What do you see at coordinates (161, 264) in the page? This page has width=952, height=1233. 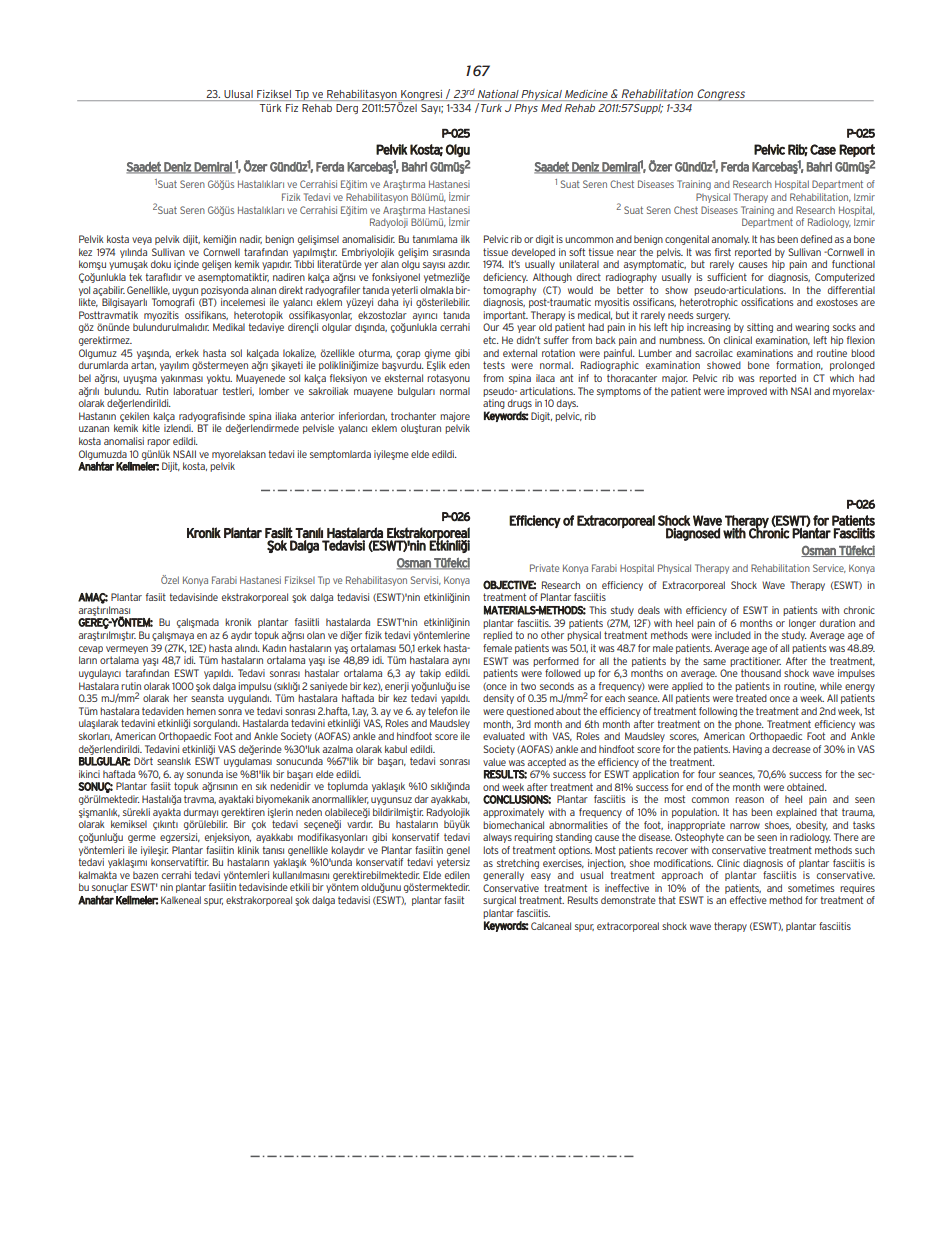 I see `doku` at bounding box center [161, 264].
